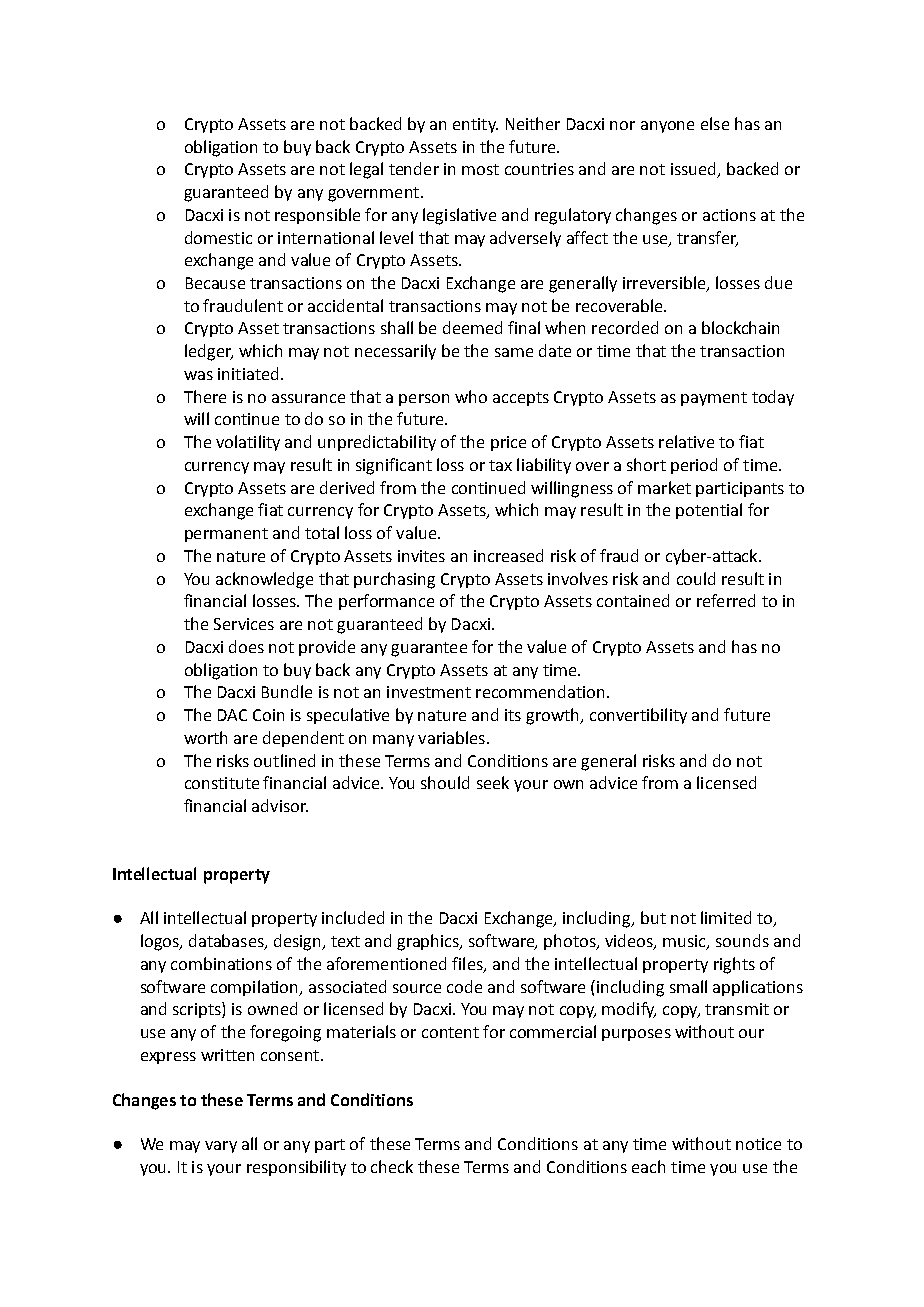 This page has width=924, height=1307. What do you see at coordinates (221, 1147) in the page?
I see `vary` at bounding box center [221, 1147].
